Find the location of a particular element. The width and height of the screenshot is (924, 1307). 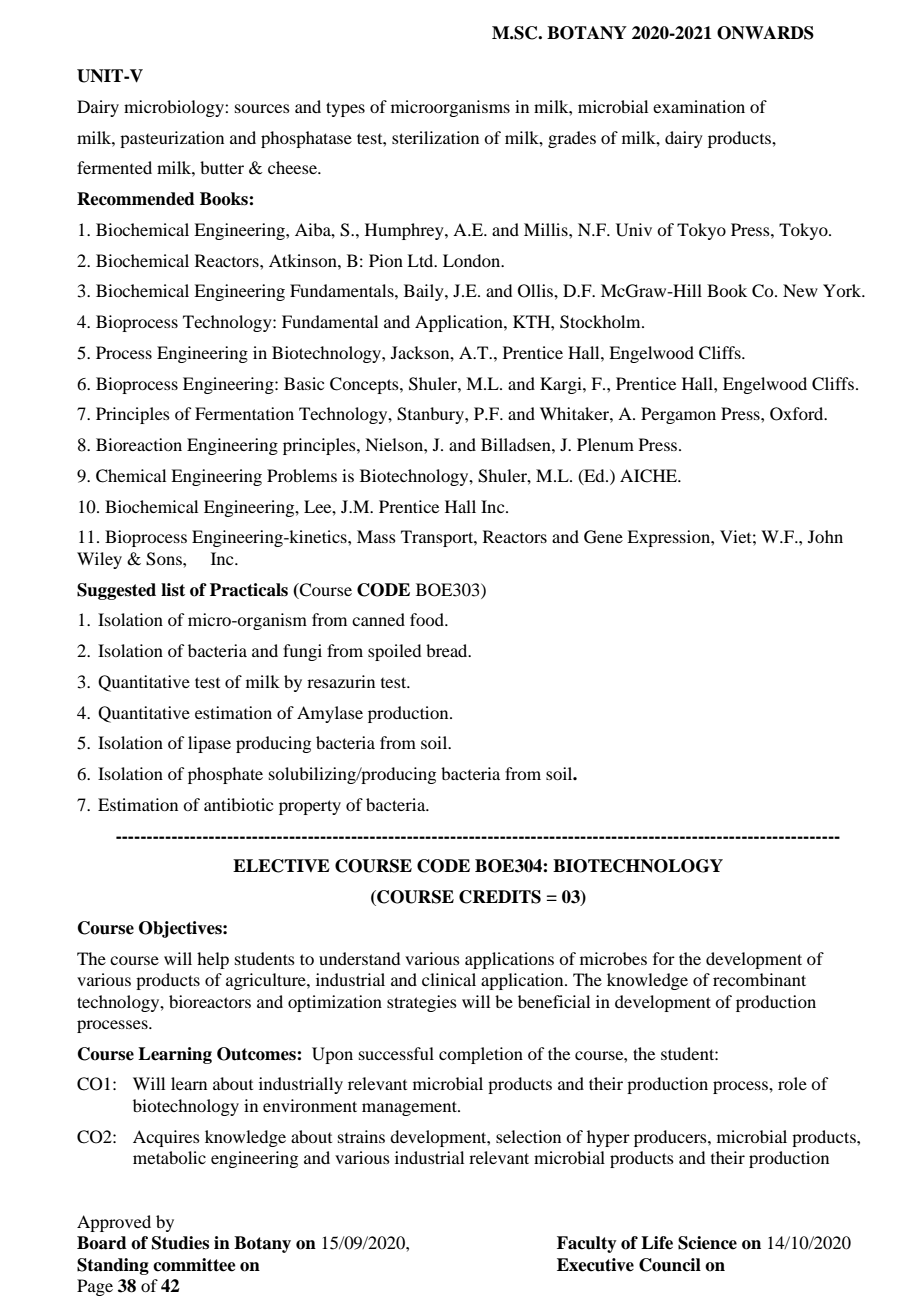

John is located at coordinates (825, 536).
